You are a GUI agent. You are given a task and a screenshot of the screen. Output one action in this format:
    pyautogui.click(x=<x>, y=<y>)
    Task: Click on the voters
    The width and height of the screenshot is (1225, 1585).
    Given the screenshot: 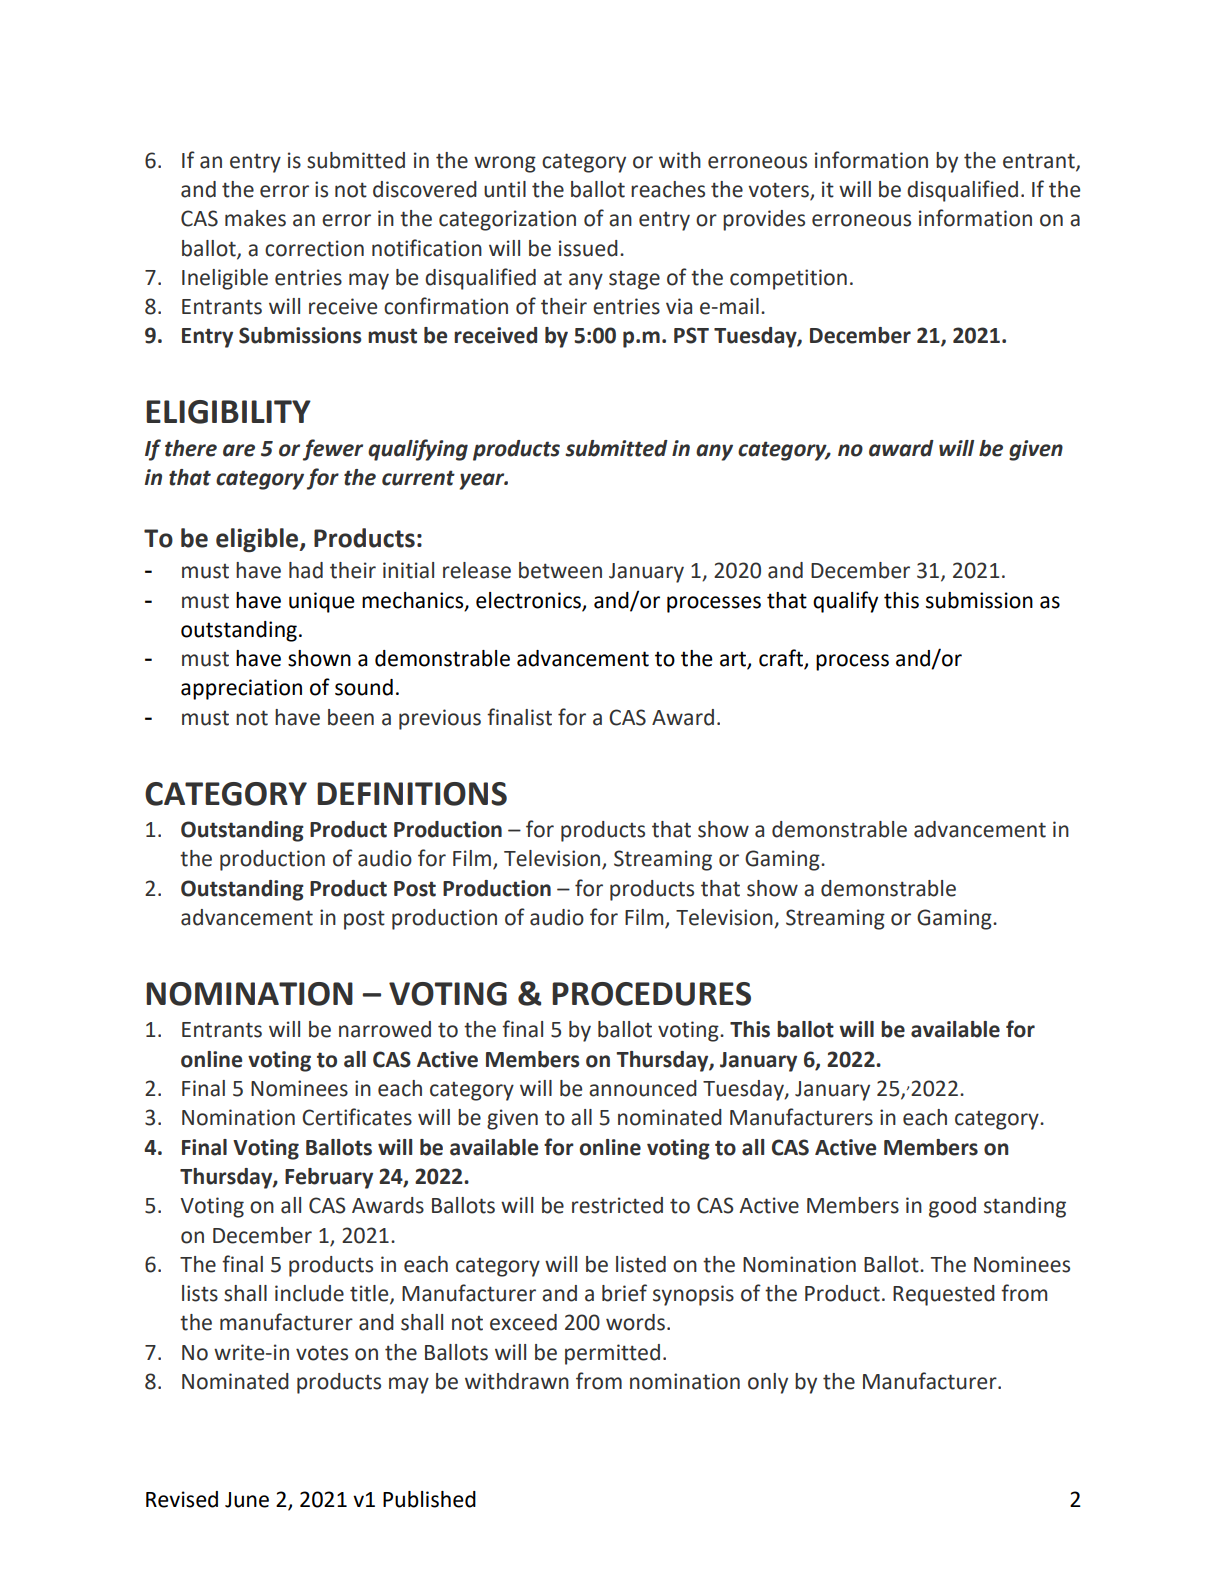 What is the action you would take?
    pyautogui.click(x=779, y=191)
